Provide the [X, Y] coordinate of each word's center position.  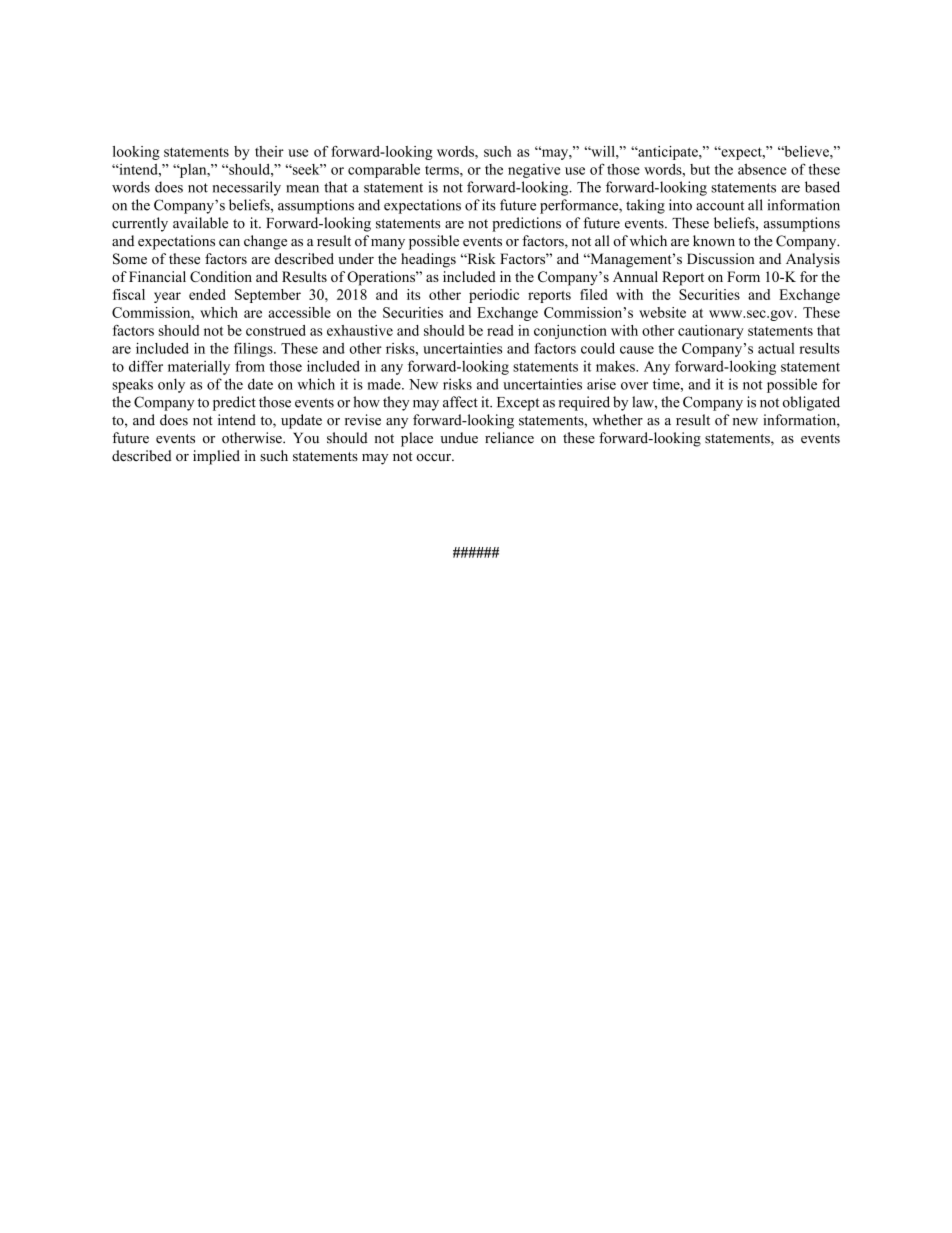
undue [459, 438]
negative [534, 171]
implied [216, 457]
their [269, 151]
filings [254, 349]
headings [428, 260]
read [500, 330]
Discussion [721, 258]
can [229, 243]
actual [776, 348]
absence [762, 169]
